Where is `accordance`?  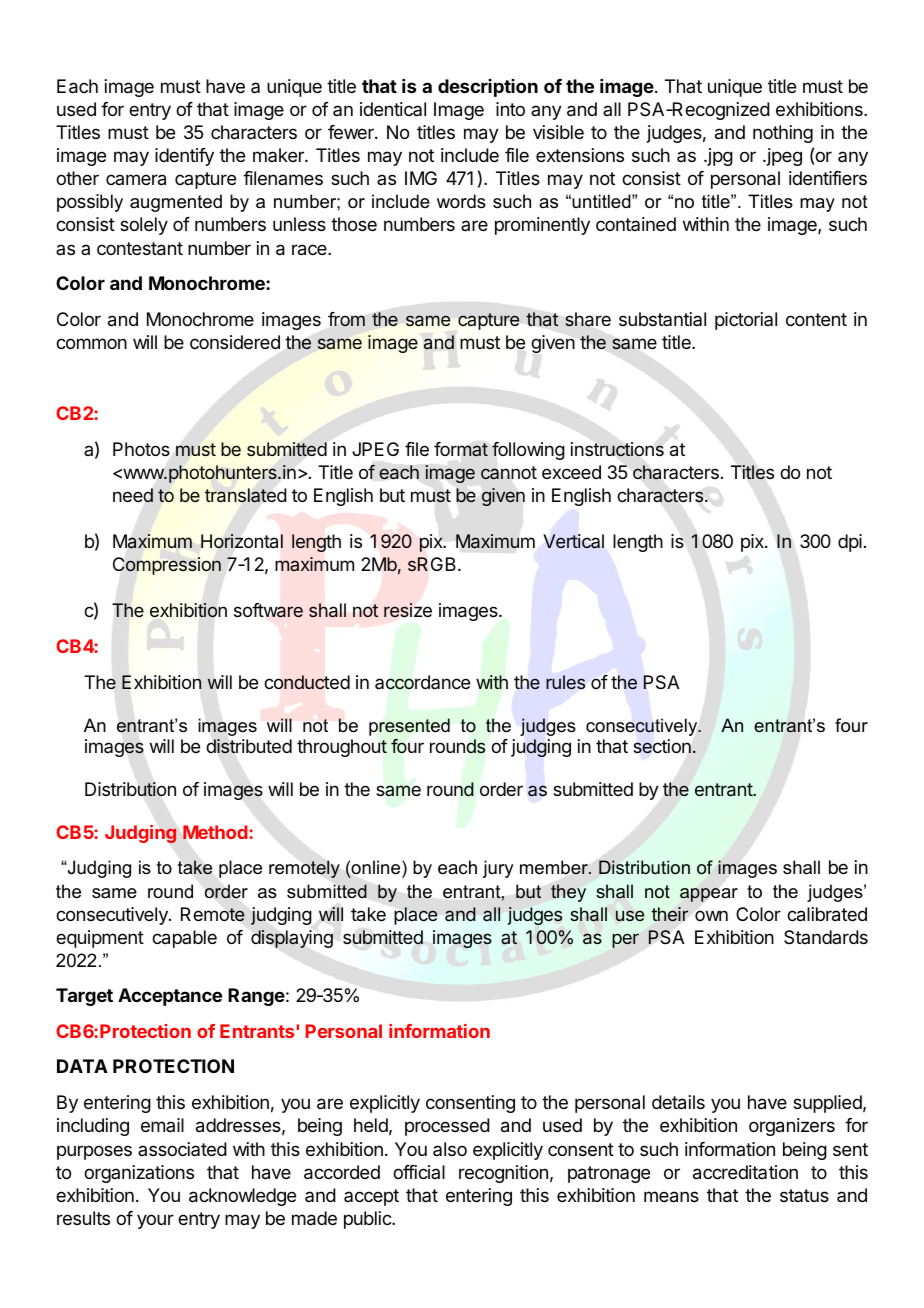 accordance is located at coordinates (422, 682).
